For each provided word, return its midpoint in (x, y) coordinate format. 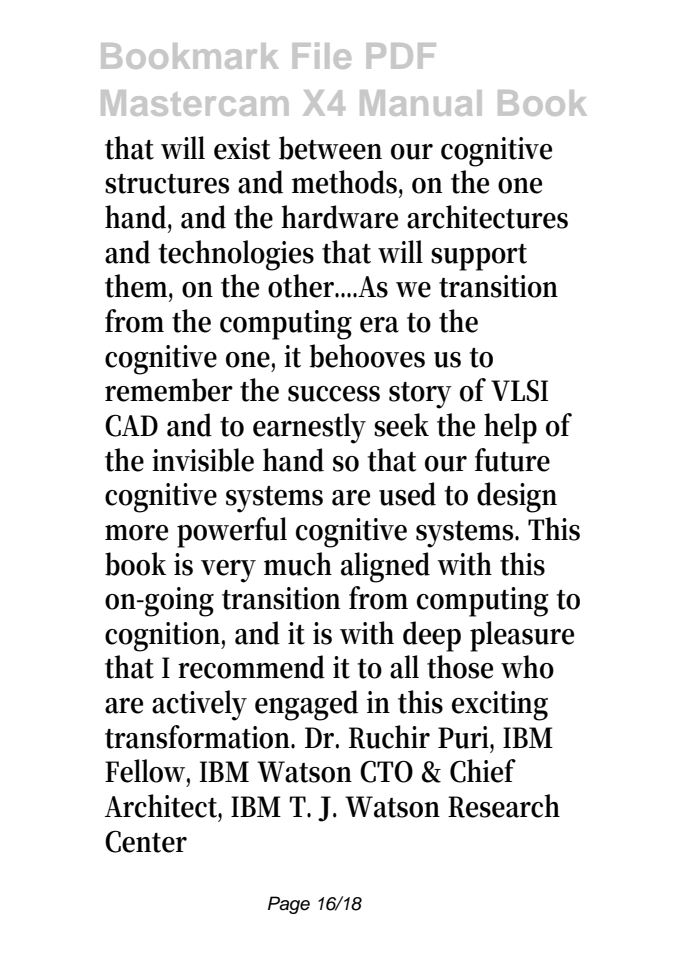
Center (146, 841)
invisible (203, 460)
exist (242, 148)
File (322, 56)
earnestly (309, 428)
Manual (421, 103)
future (512, 460)
